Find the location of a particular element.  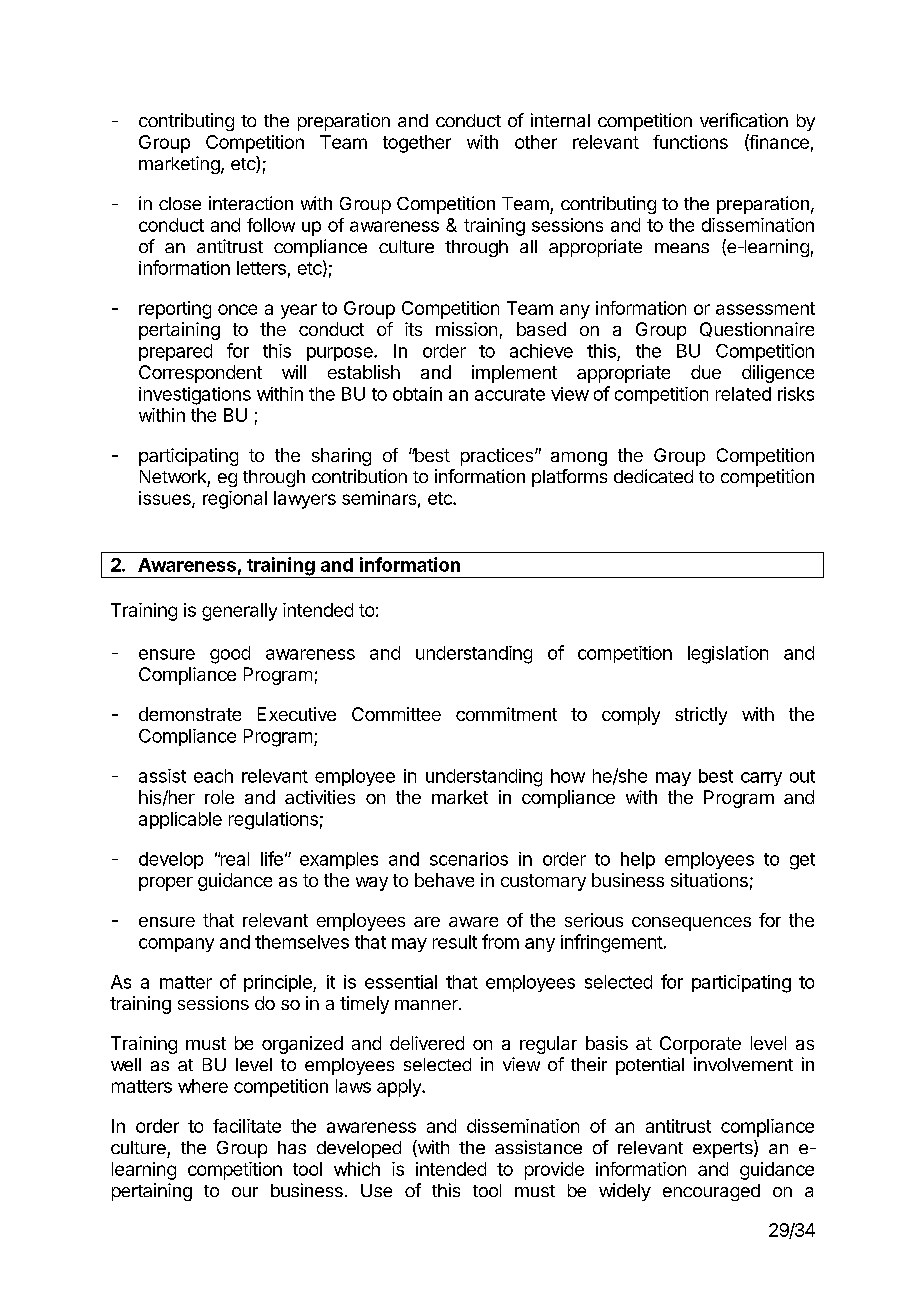

regional is located at coordinates (235, 500).
